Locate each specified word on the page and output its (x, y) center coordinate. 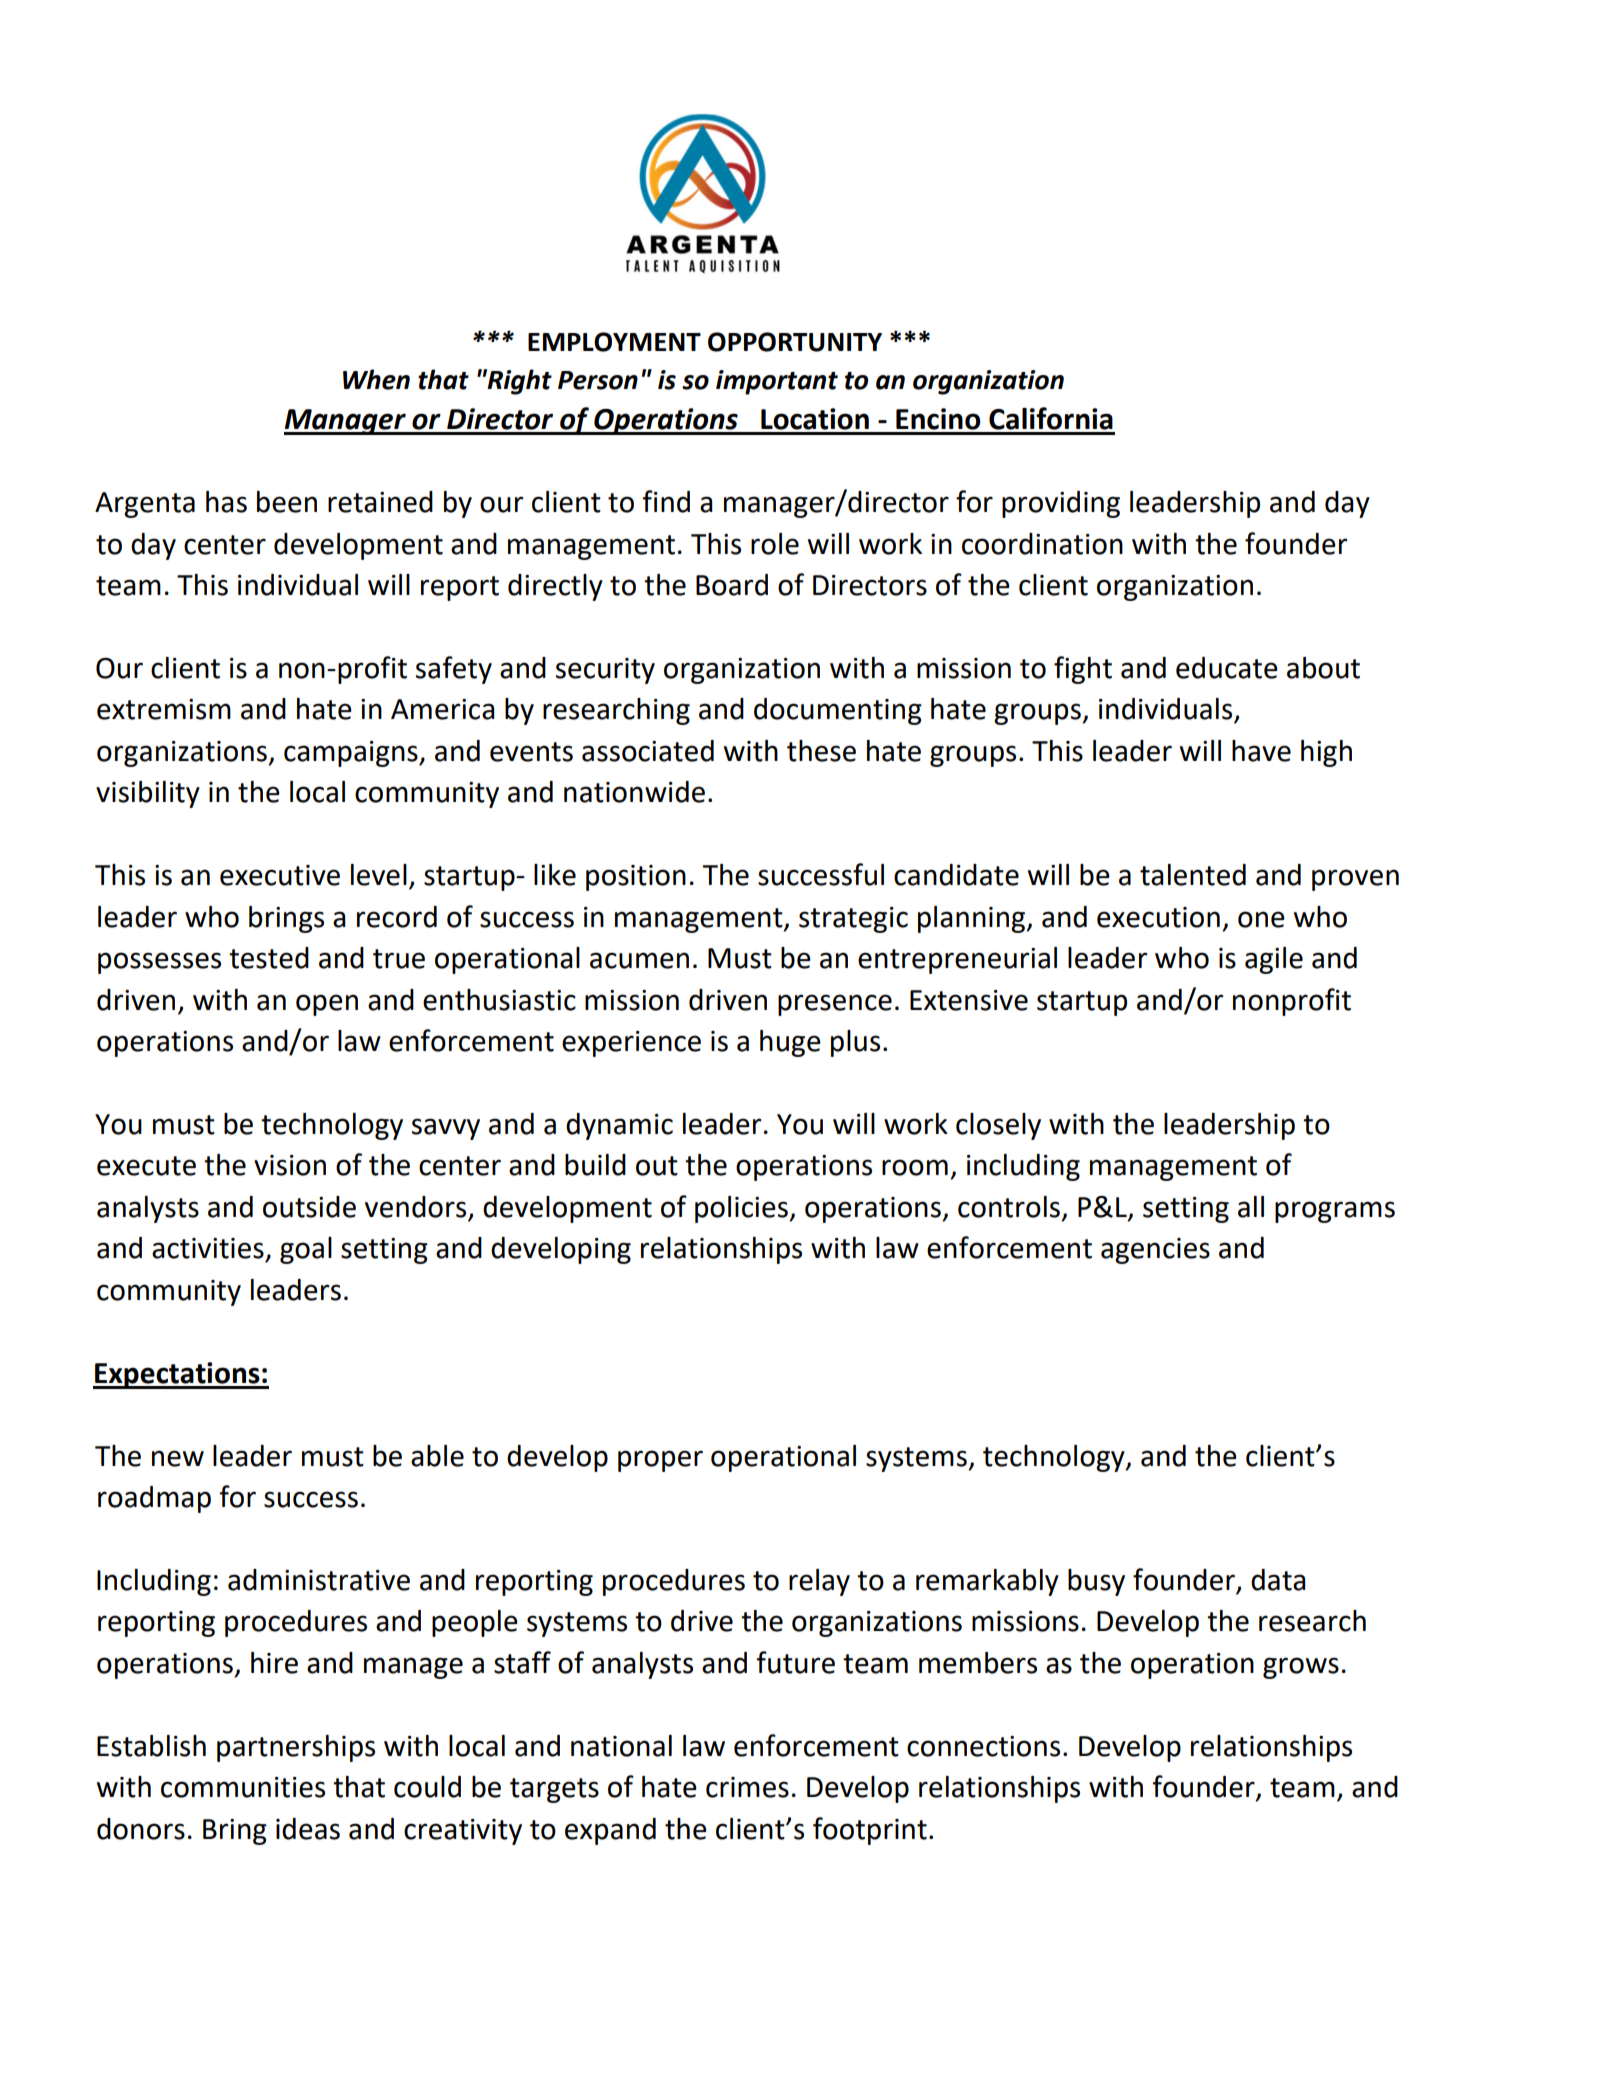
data (1278, 1580)
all (1251, 1207)
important (777, 382)
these (821, 751)
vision (290, 1165)
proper (660, 1461)
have (1261, 751)
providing (1061, 504)
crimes (747, 1787)
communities (243, 1787)
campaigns (352, 754)
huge (790, 1043)
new (178, 1458)
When (376, 379)
